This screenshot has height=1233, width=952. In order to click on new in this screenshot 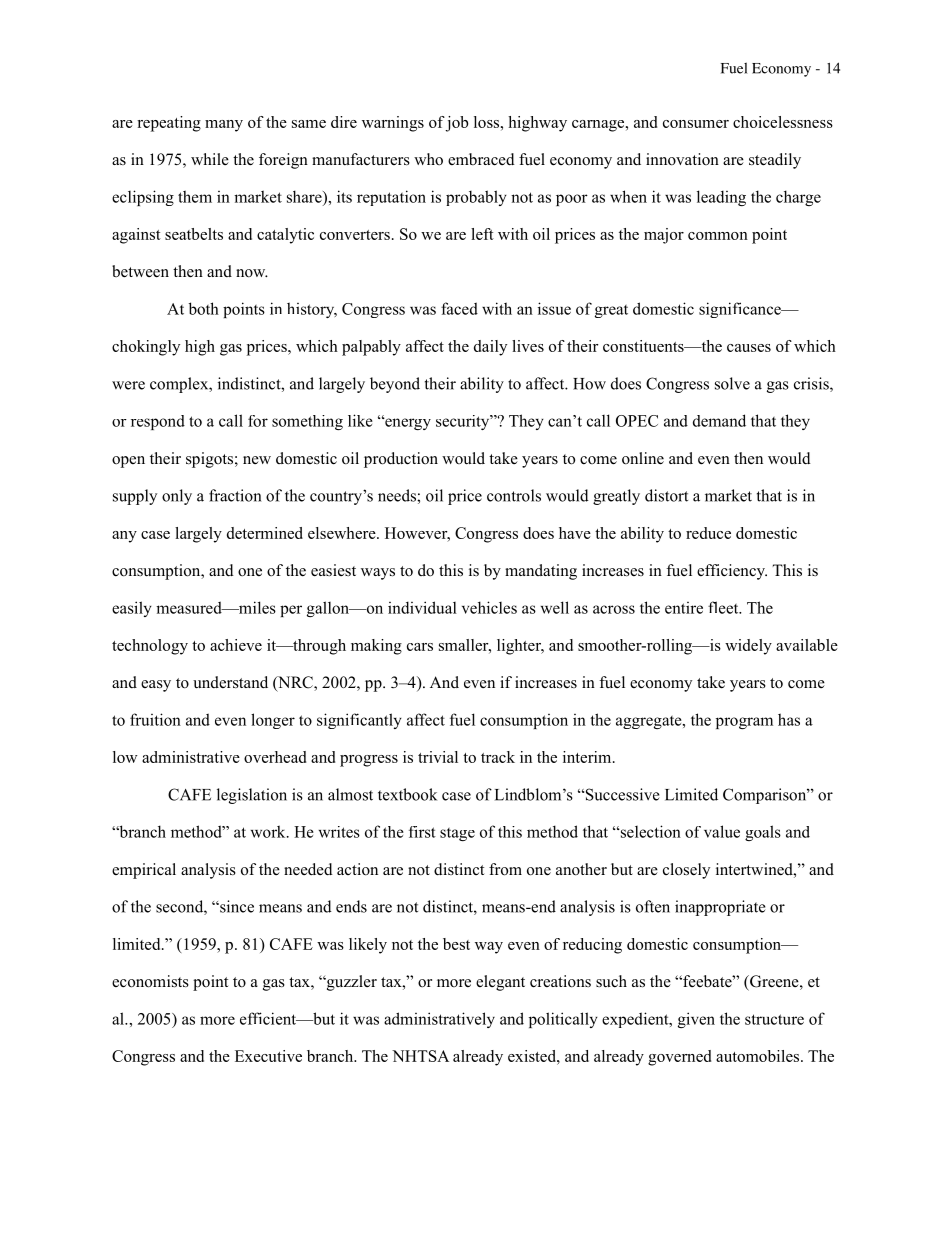, I will do `click(257, 460)`.
